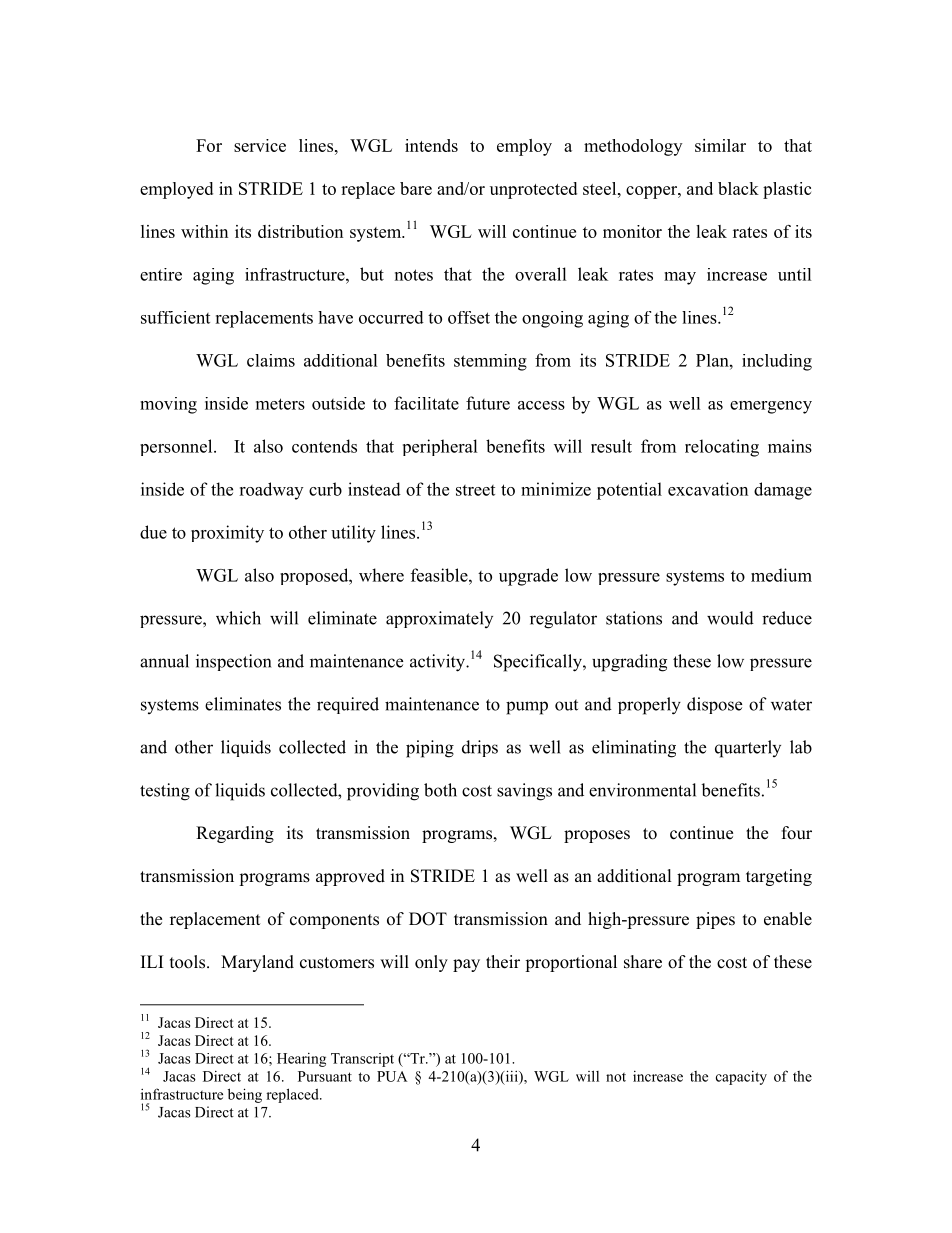 The image size is (952, 1233). Describe the element at coordinates (777, 362) in the screenshot. I see `including` at that location.
